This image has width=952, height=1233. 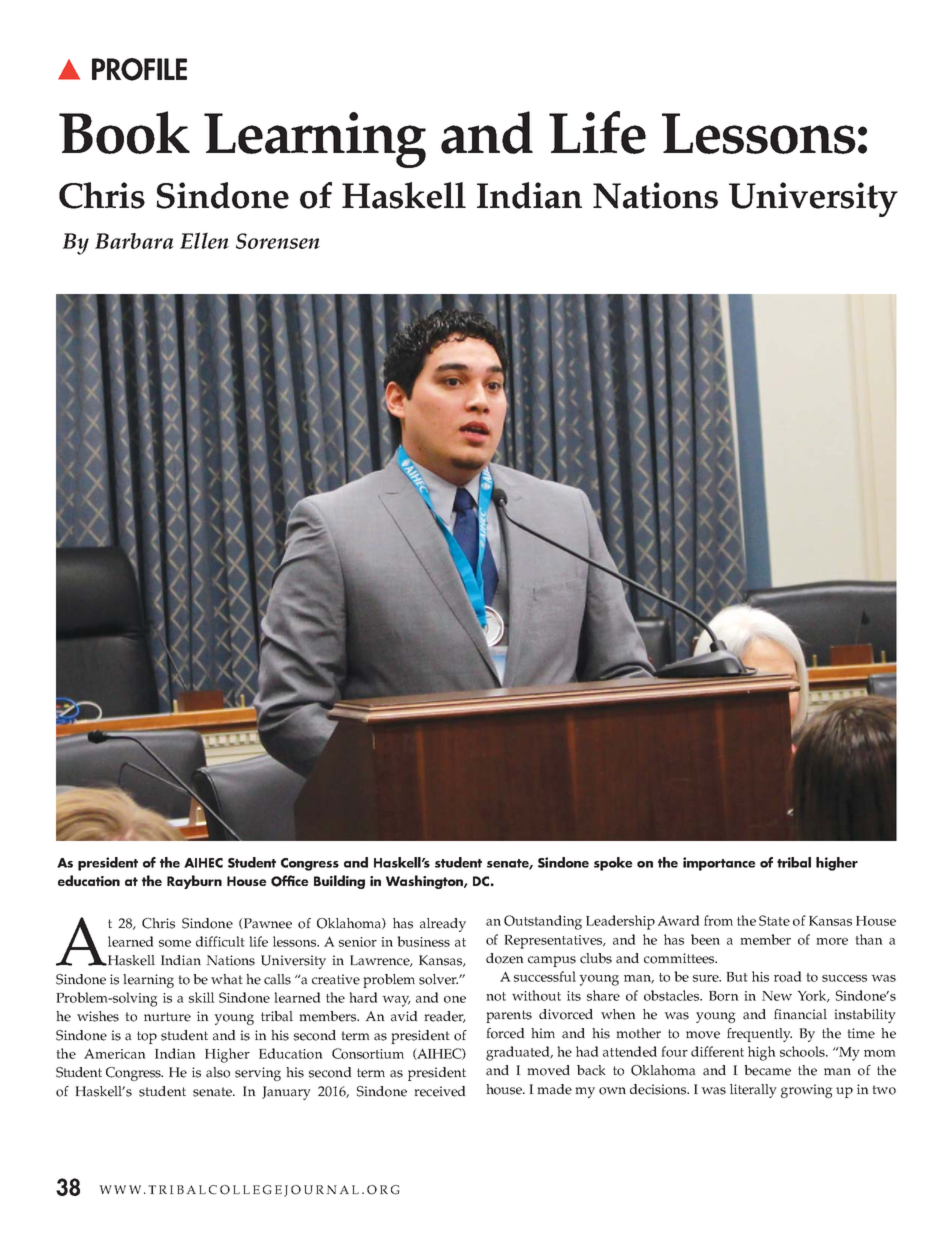 I want to click on forced, so click(x=505, y=1033).
